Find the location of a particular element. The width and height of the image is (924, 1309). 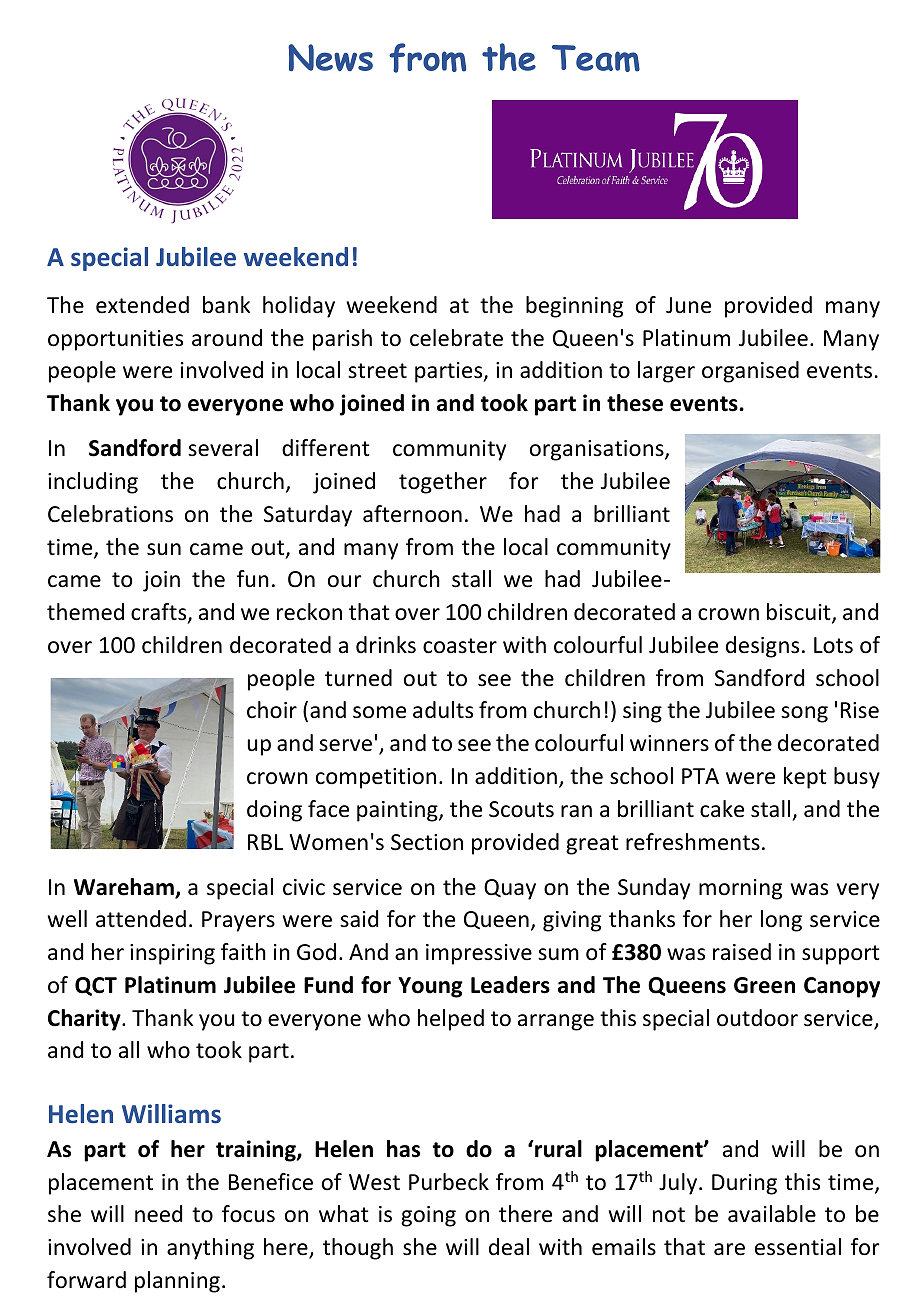

News is located at coordinates (330, 57).
